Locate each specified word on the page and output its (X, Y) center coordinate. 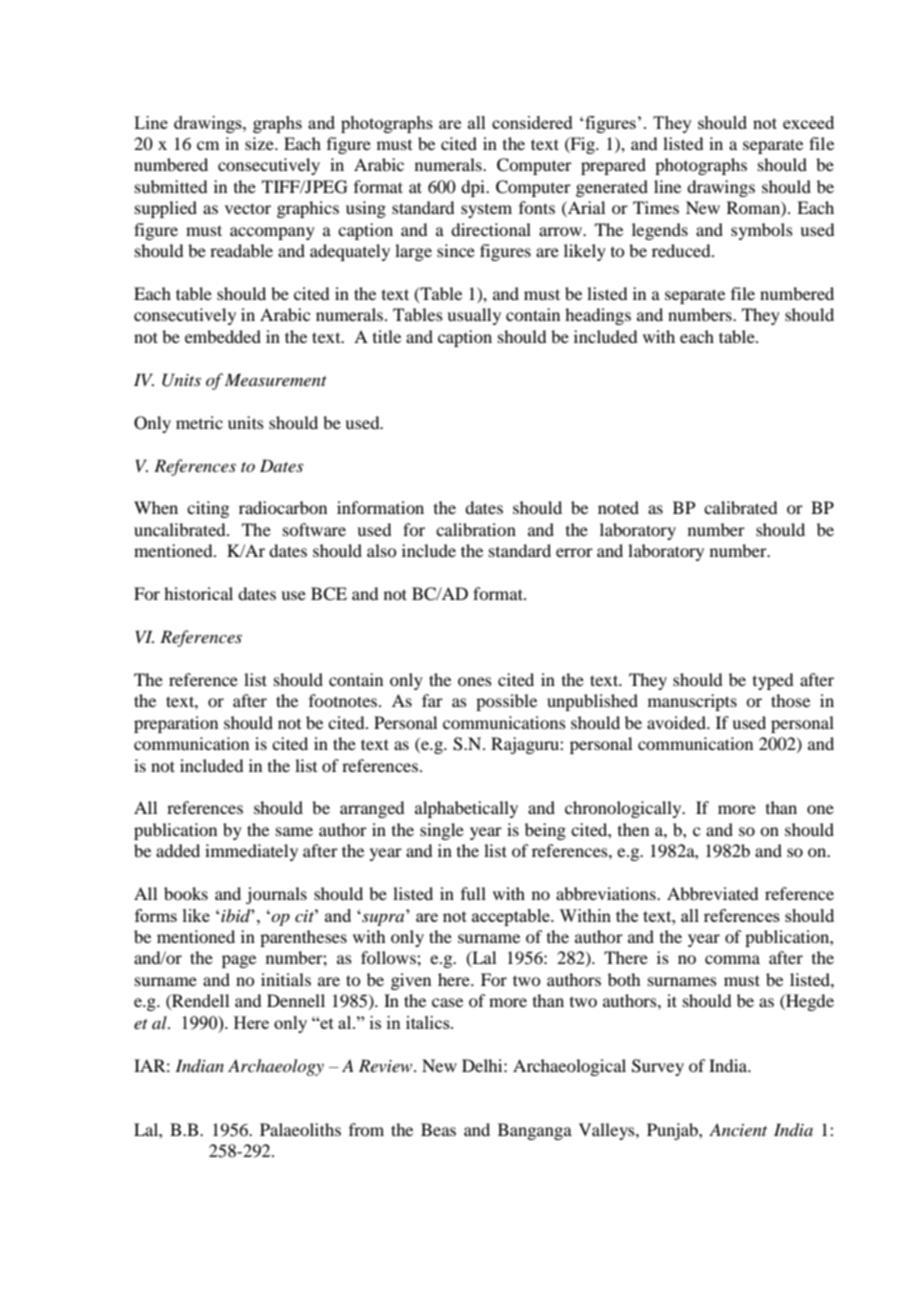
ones (475, 681)
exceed (808, 122)
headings (598, 316)
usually (474, 316)
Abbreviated (712, 893)
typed (773, 681)
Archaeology (276, 1067)
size (260, 143)
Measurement (276, 379)
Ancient (738, 1129)
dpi (474, 188)
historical (198, 593)
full (473, 893)
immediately (251, 852)
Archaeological (569, 1067)
